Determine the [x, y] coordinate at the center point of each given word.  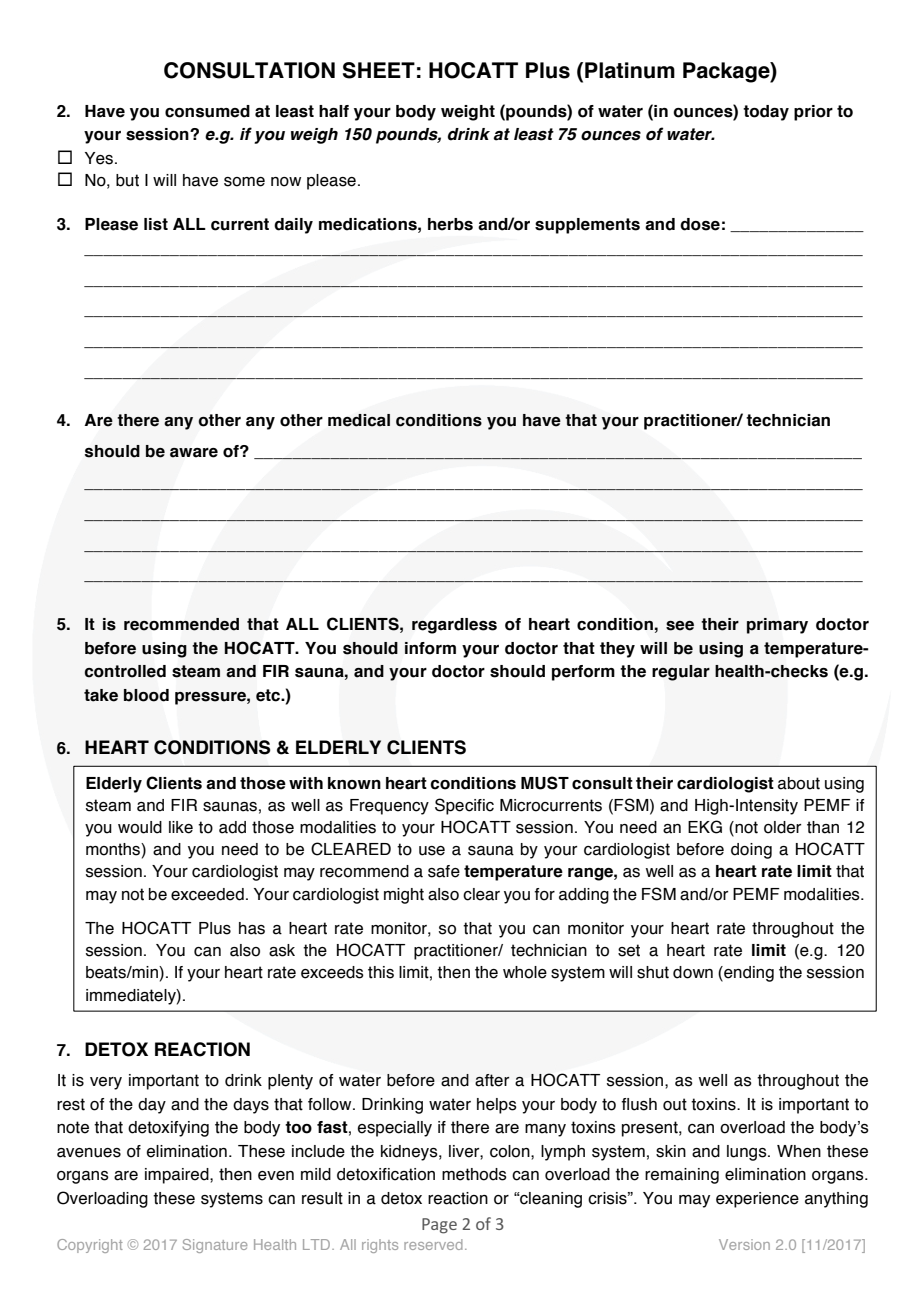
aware [194, 453]
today [766, 113]
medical [359, 420]
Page [439, 1226]
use [432, 851]
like [181, 827]
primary [777, 626]
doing [751, 851]
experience [757, 1200]
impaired [178, 1176]
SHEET [379, 70]
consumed [207, 111]
